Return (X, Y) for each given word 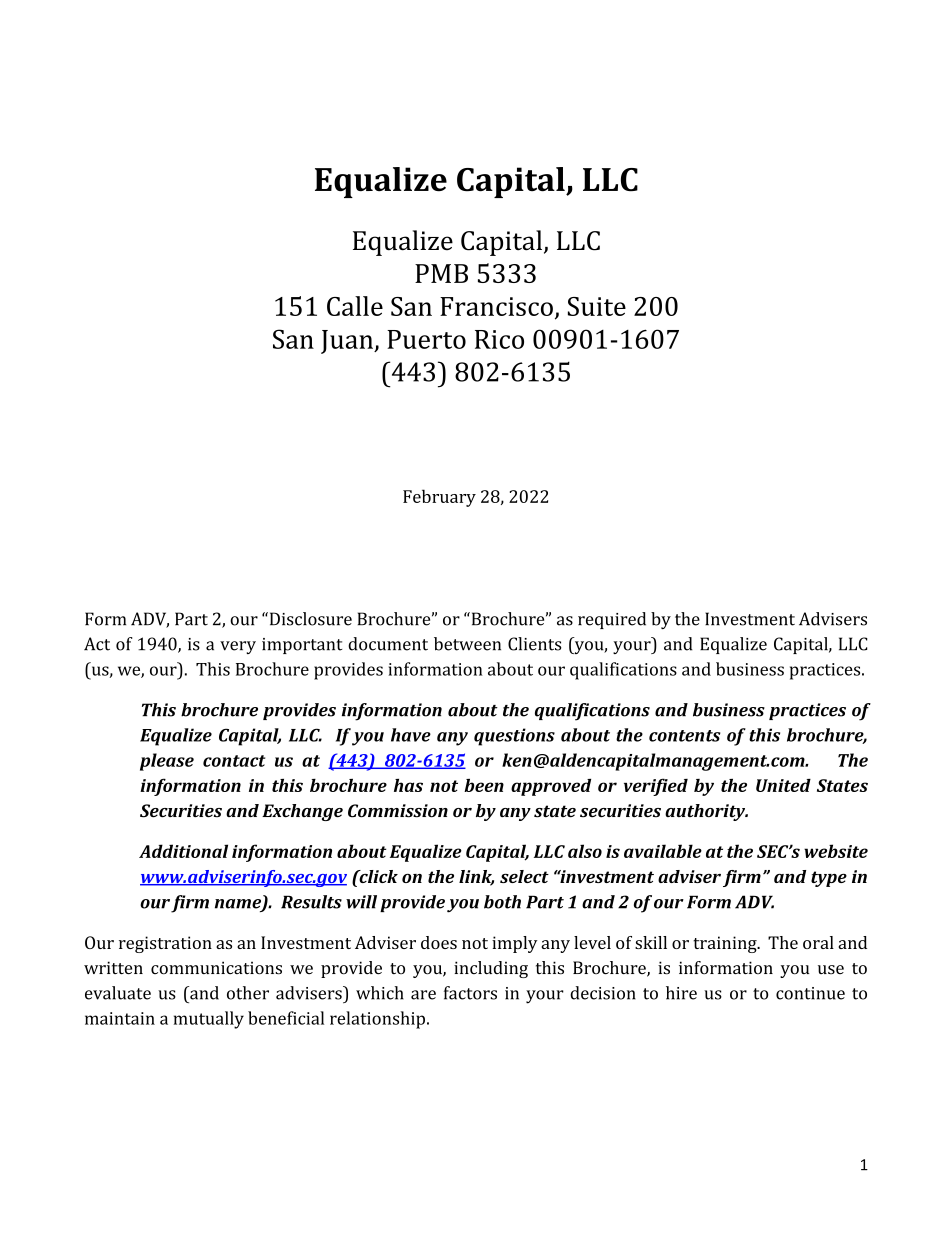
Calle (355, 306)
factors (470, 993)
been (484, 785)
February (439, 498)
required (612, 620)
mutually (209, 1020)
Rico (499, 339)
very (238, 647)
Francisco (496, 306)
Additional (183, 851)
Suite (597, 306)
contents (685, 736)
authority (706, 812)
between (467, 644)
